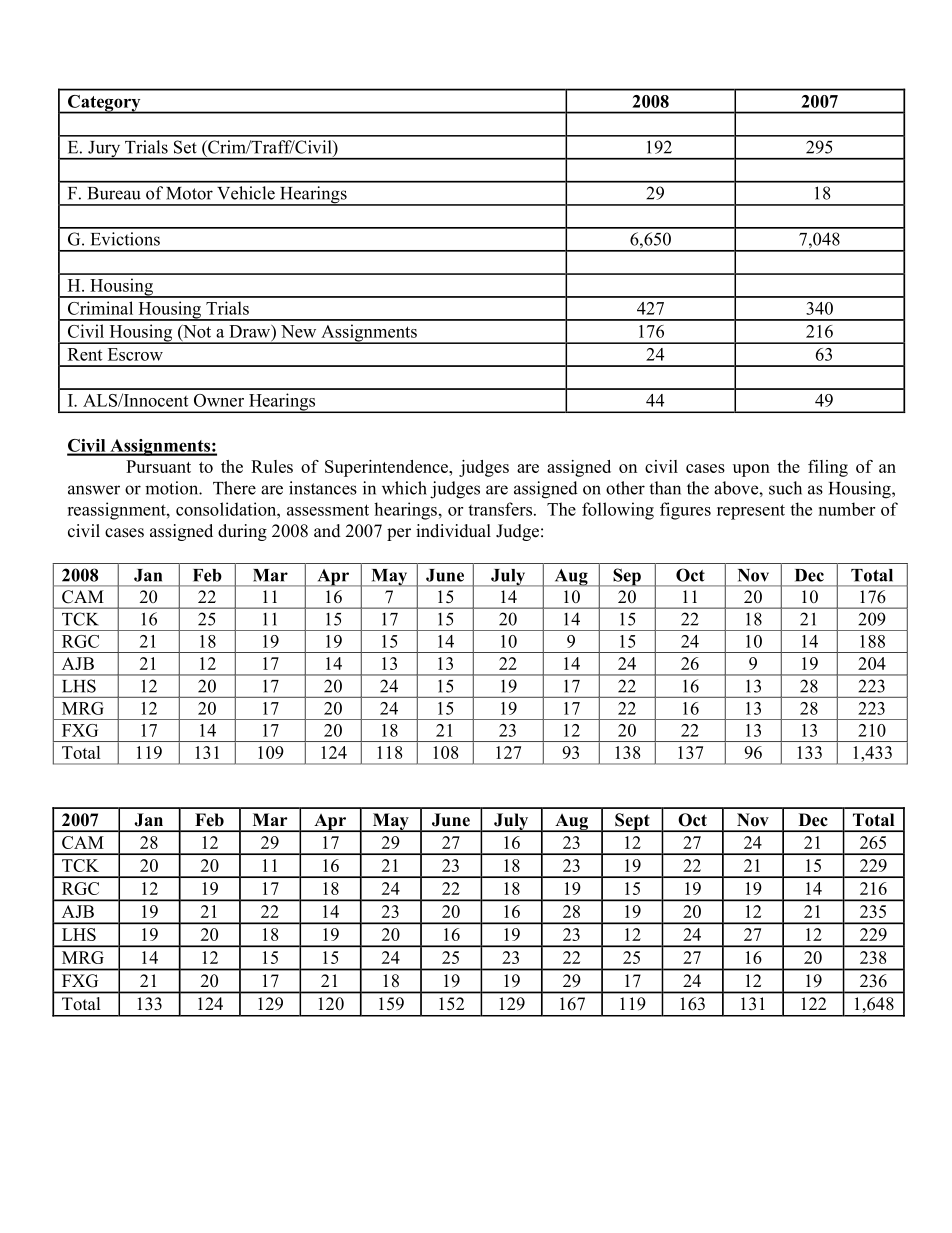 The image size is (952, 1233). Describe the element at coordinates (751, 512) in the document. I see `represent` at that location.
